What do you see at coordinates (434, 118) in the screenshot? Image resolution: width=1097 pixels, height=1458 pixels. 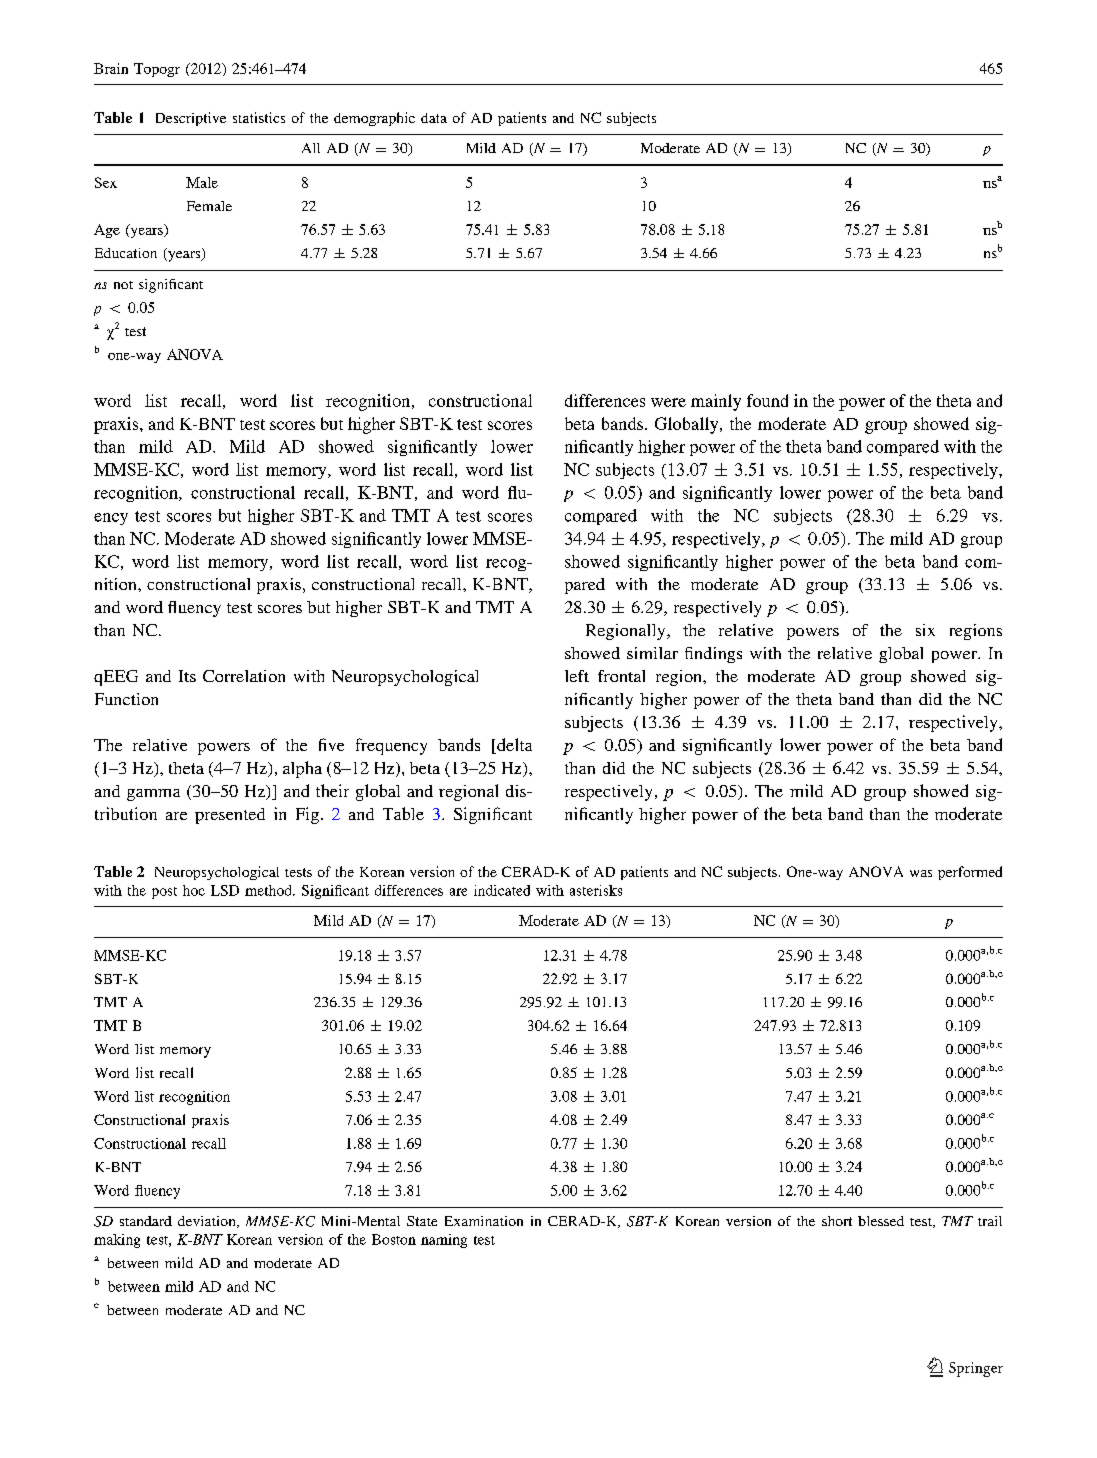 I see `data` at bounding box center [434, 118].
